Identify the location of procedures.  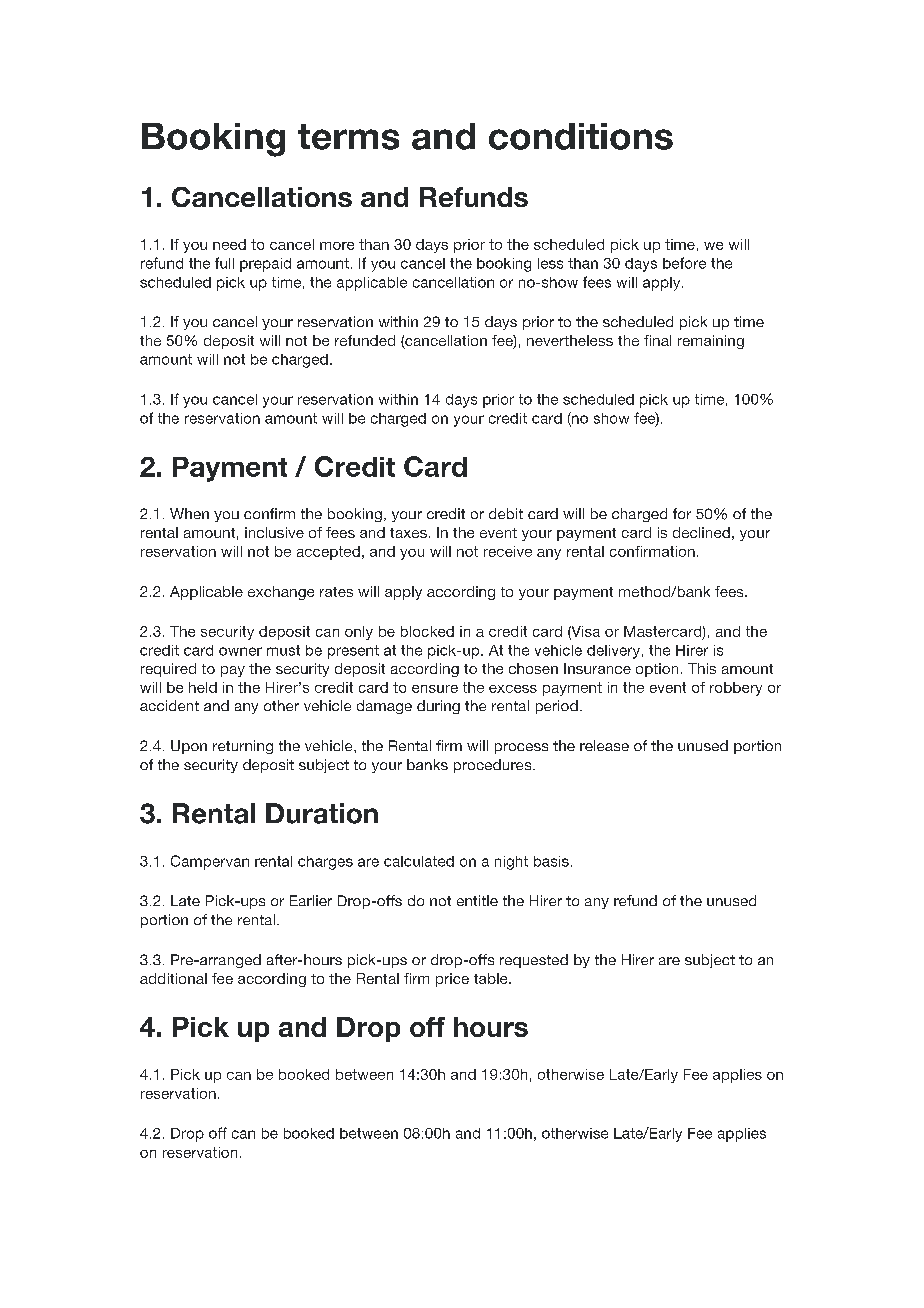
(494, 766).
